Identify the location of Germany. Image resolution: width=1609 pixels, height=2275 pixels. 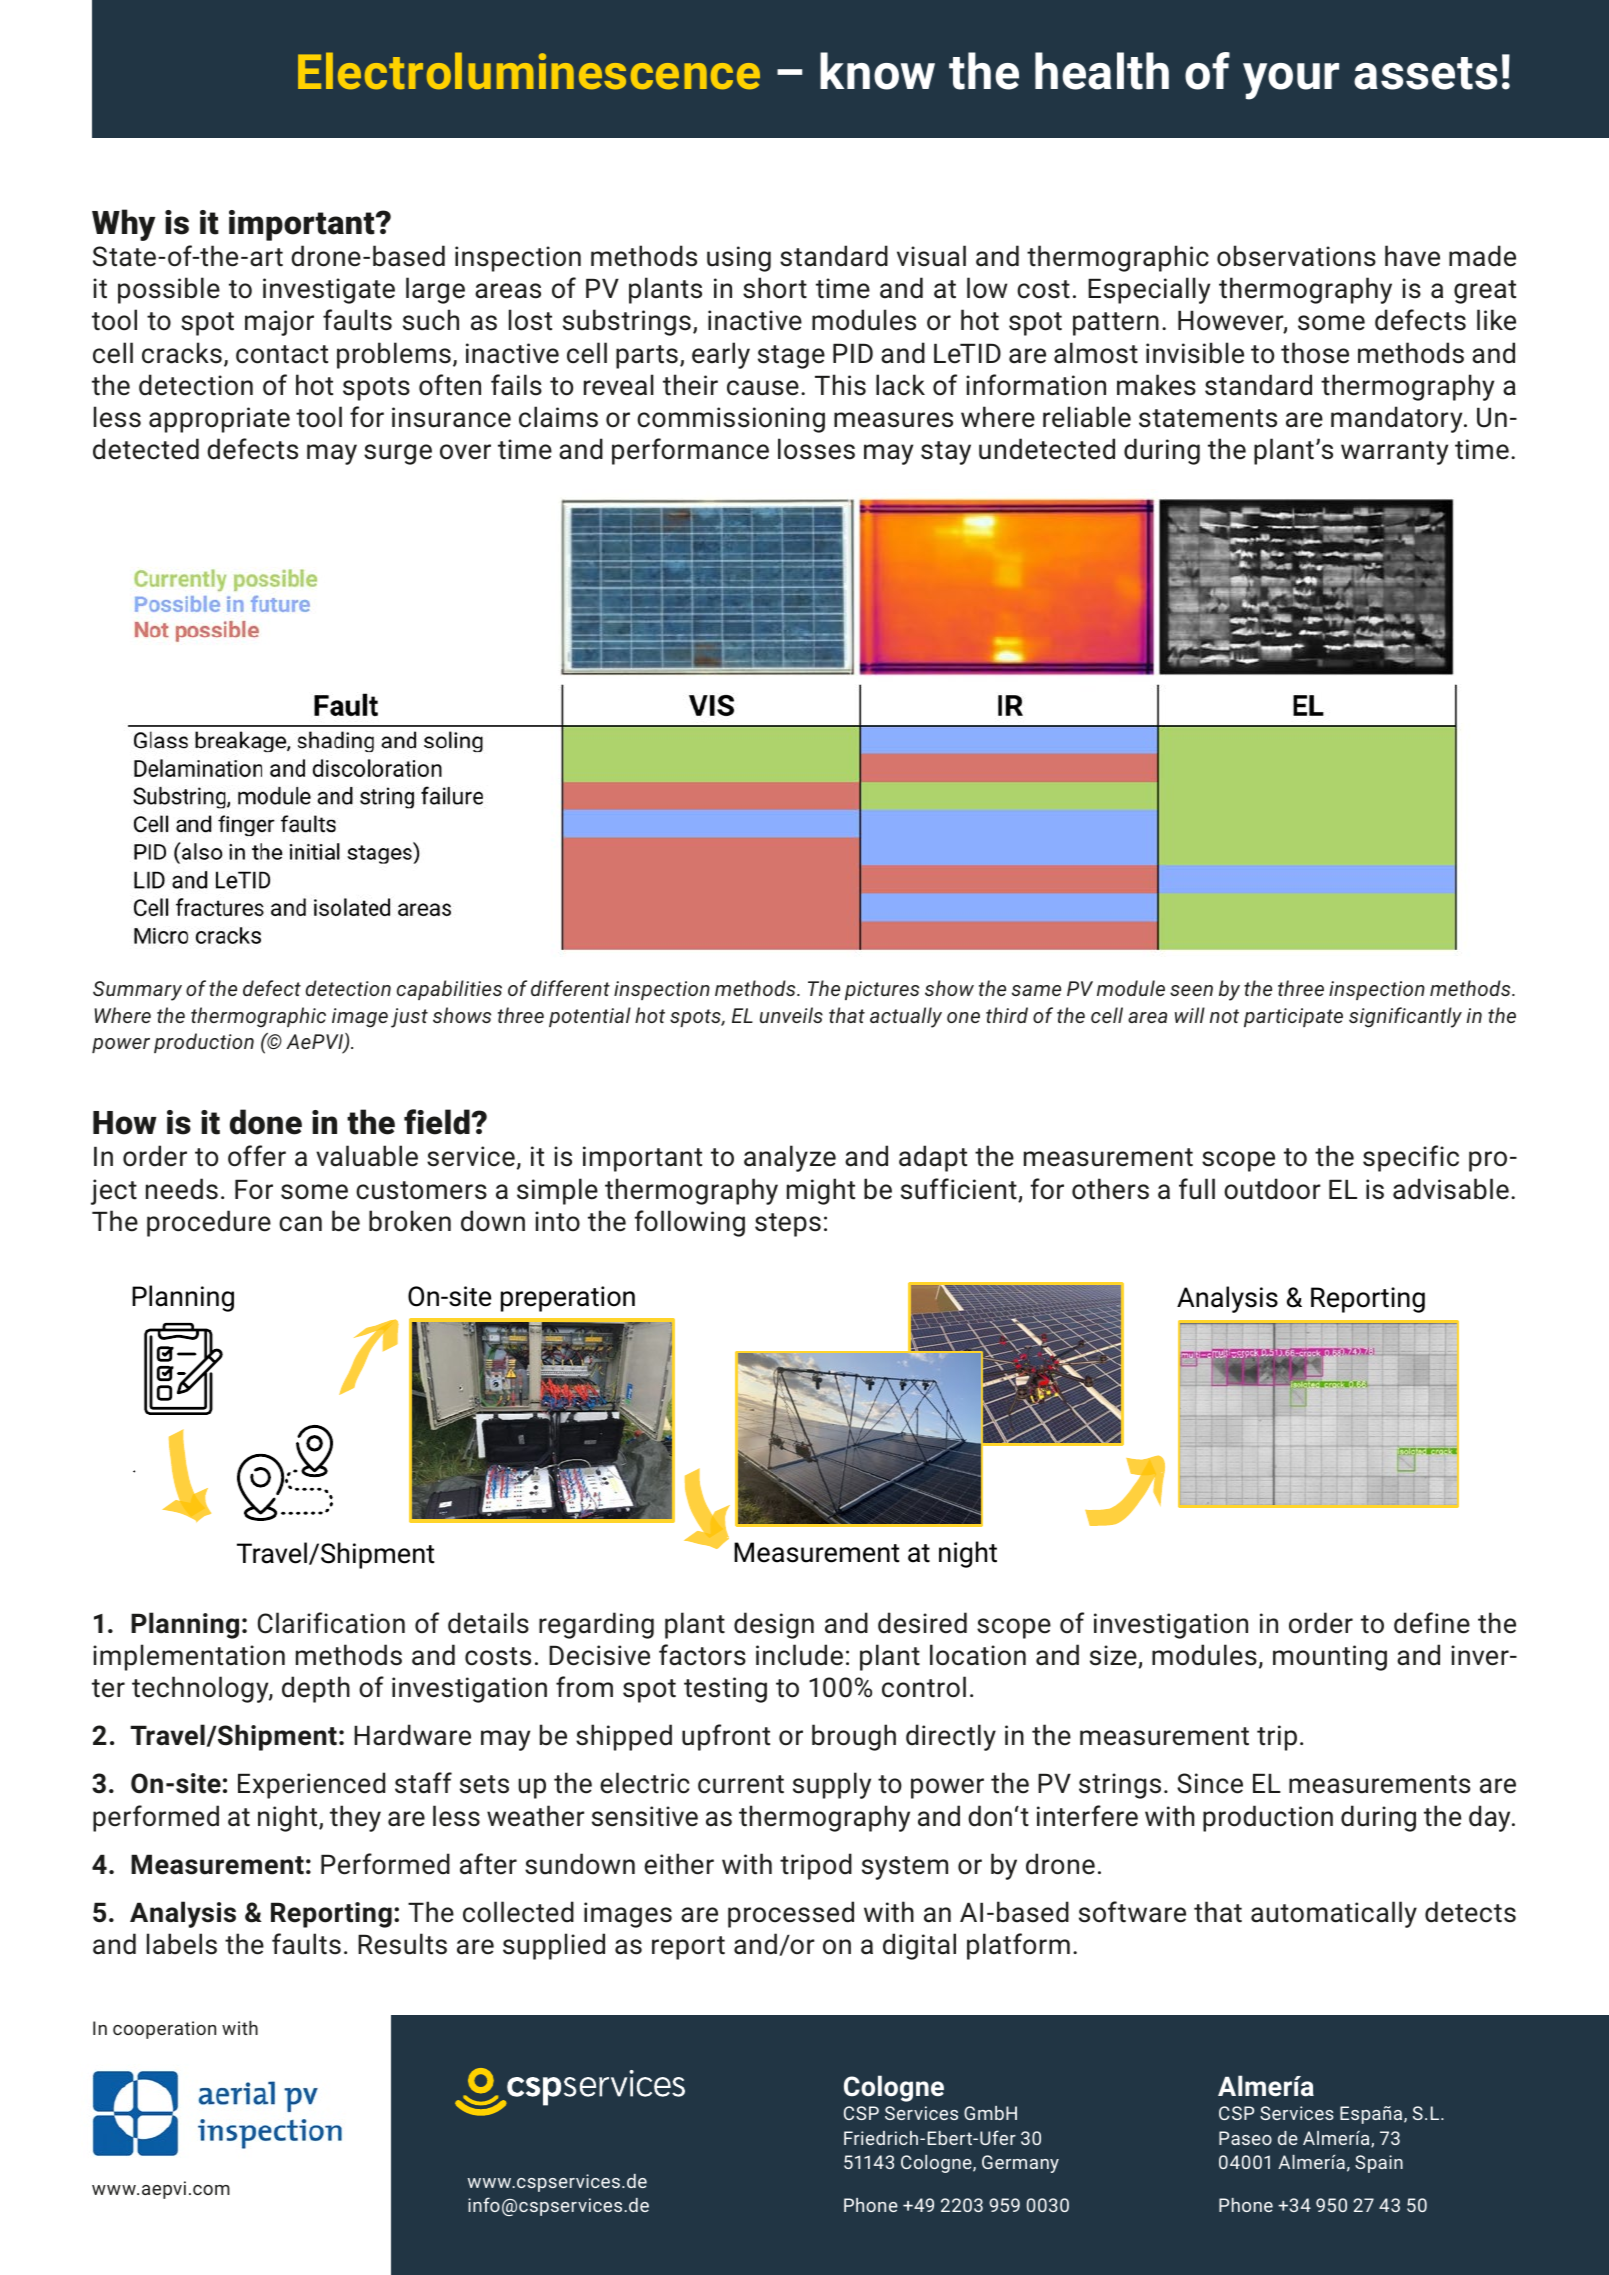
(1020, 2164).
